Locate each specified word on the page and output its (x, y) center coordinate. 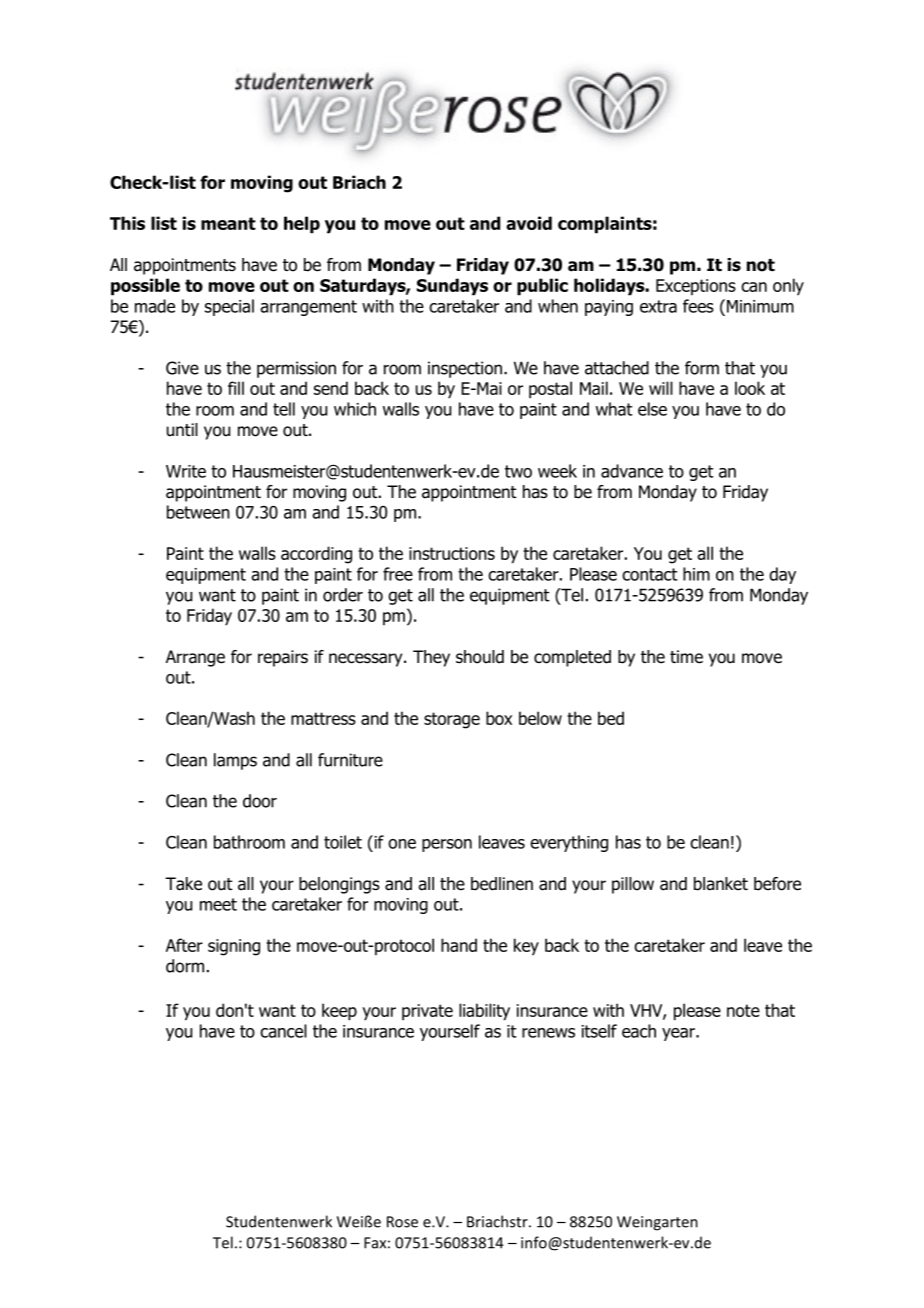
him (696, 574)
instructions (452, 553)
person (447, 845)
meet (218, 904)
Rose (402, 1222)
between (198, 512)
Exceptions (696, 287)
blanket (721, 884)
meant (228, 223)
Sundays (452, 287)
